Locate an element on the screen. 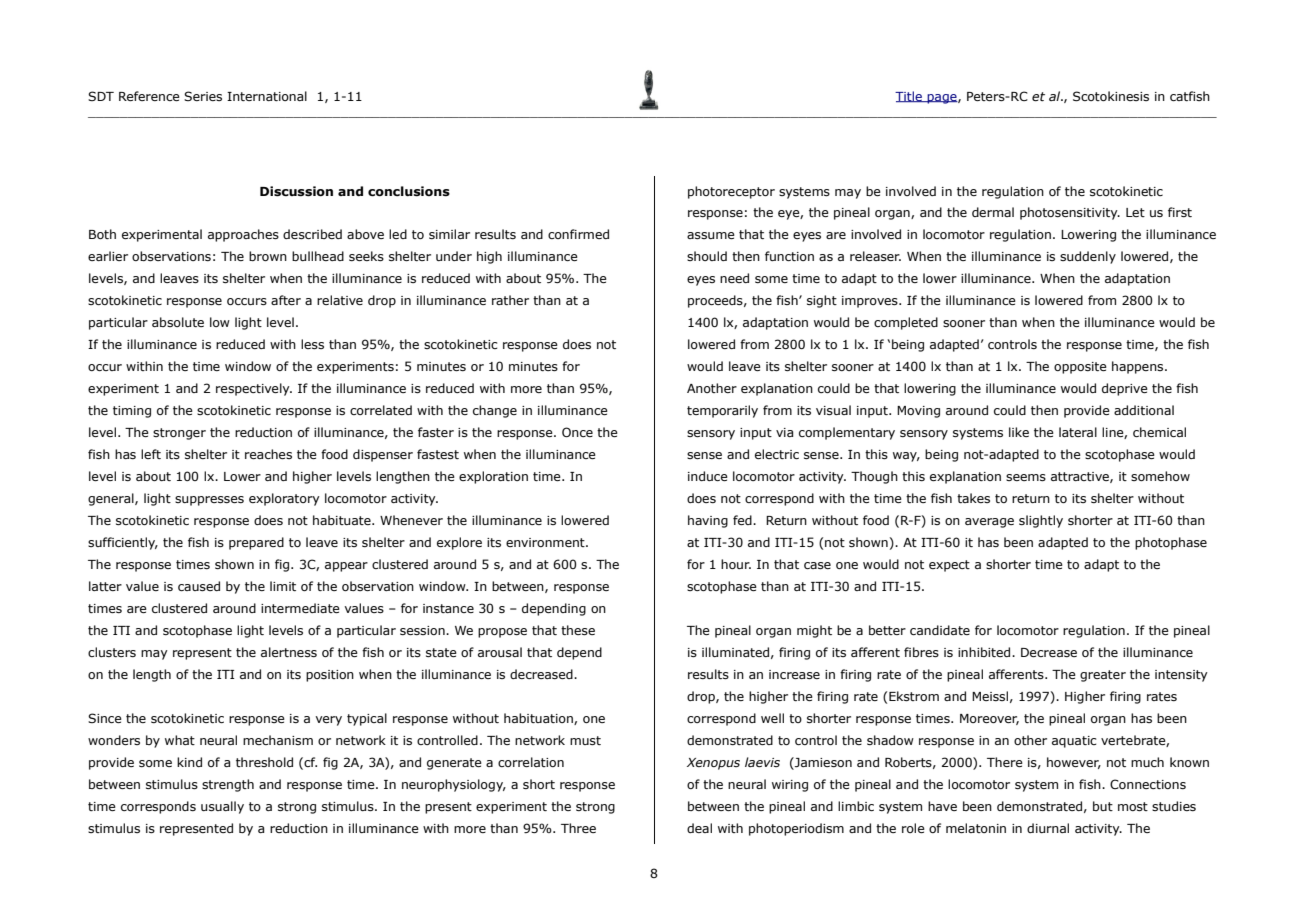  expect is located at coordinates (949, 566).
